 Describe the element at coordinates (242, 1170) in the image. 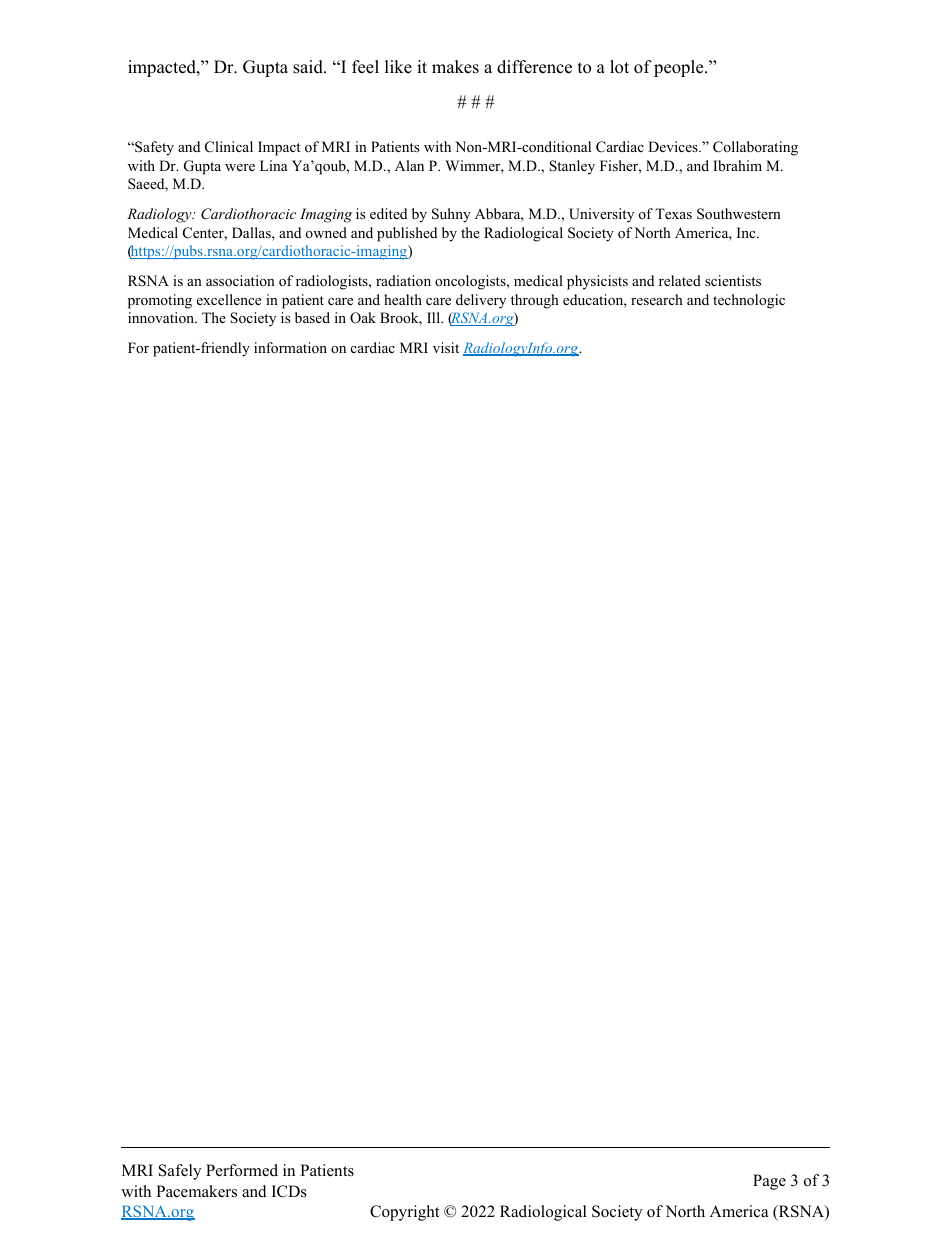

I see `Performed` at that location.
